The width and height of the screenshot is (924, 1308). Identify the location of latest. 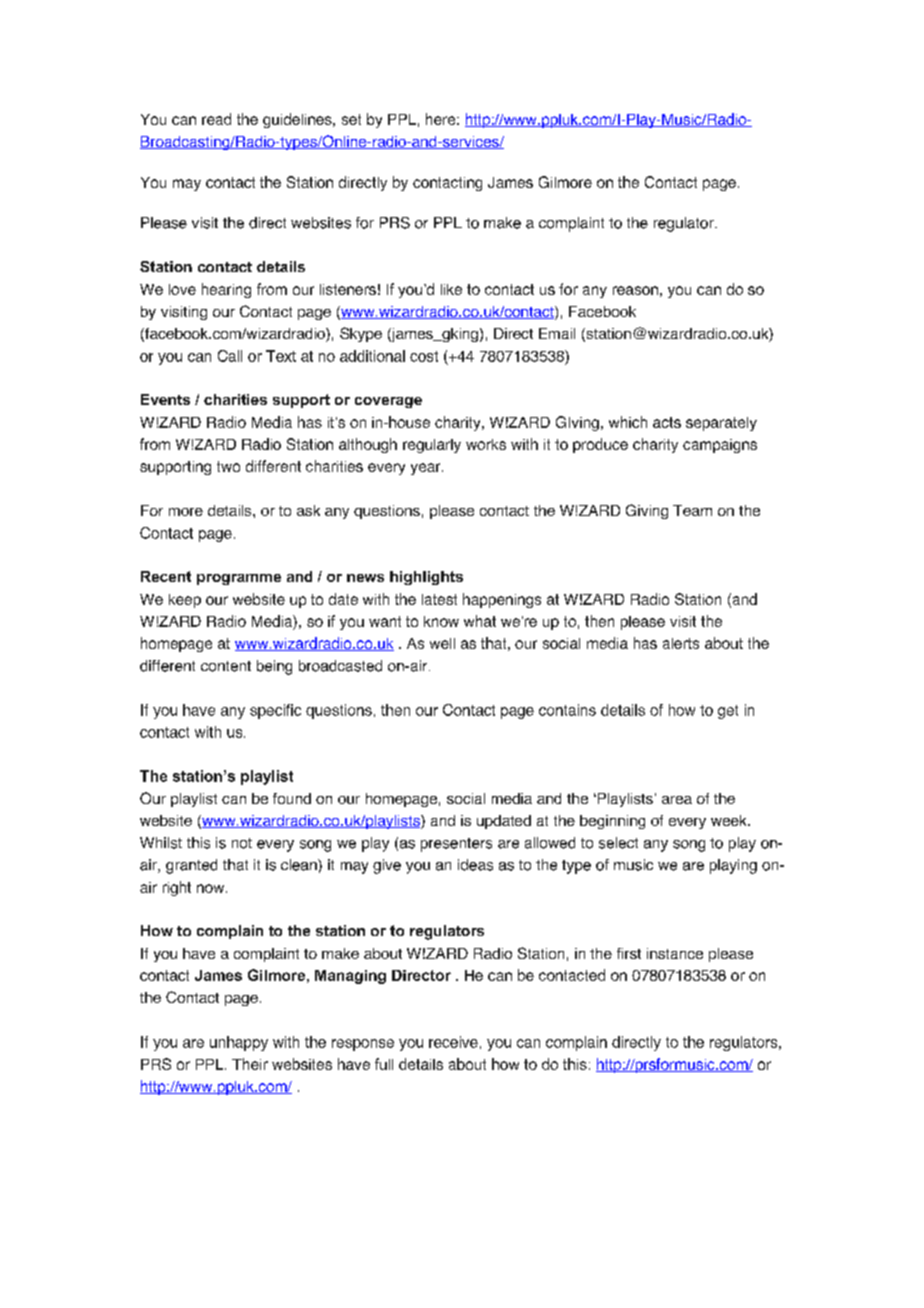
(439, 599).
